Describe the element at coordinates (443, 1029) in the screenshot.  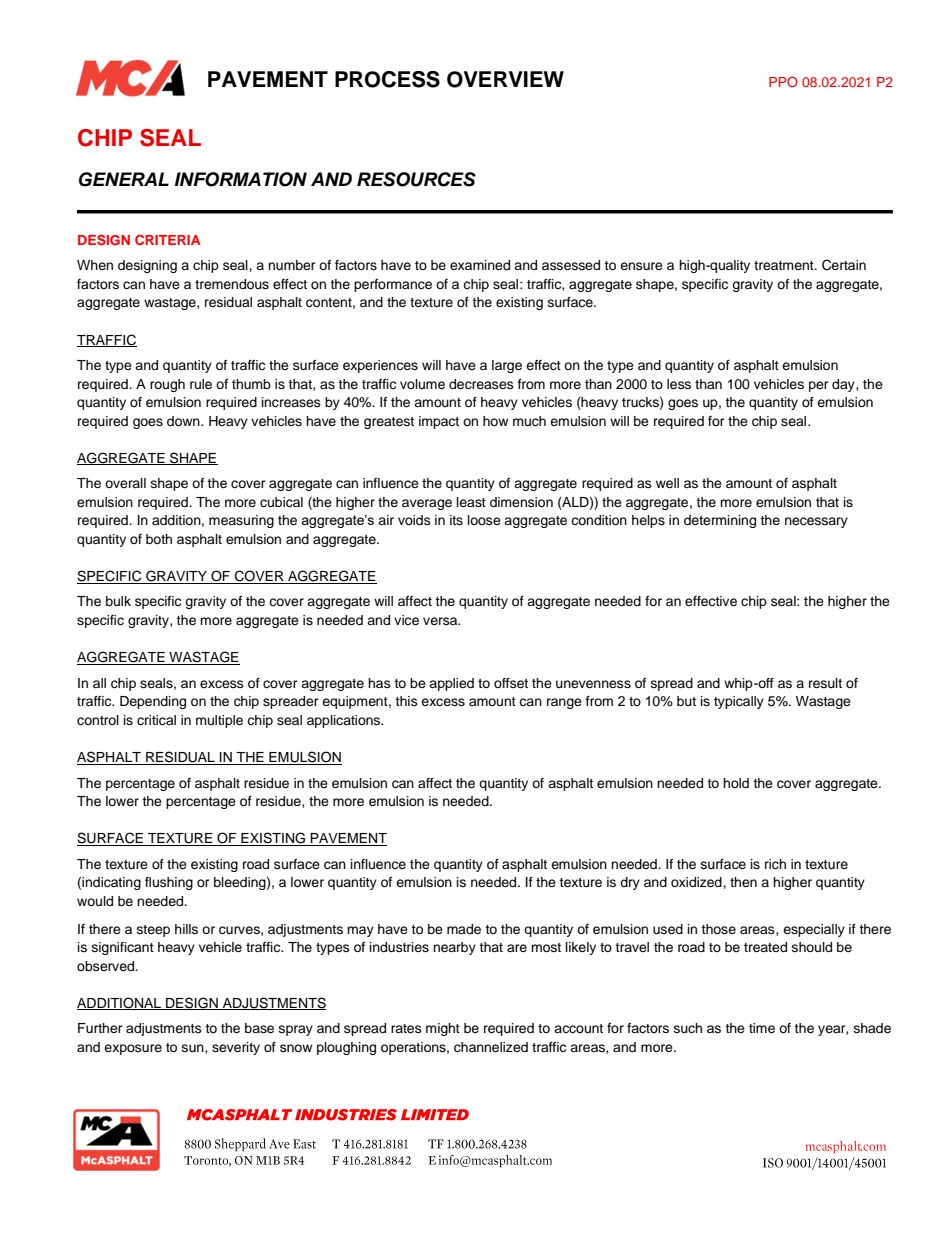
I see `might` at that location.
